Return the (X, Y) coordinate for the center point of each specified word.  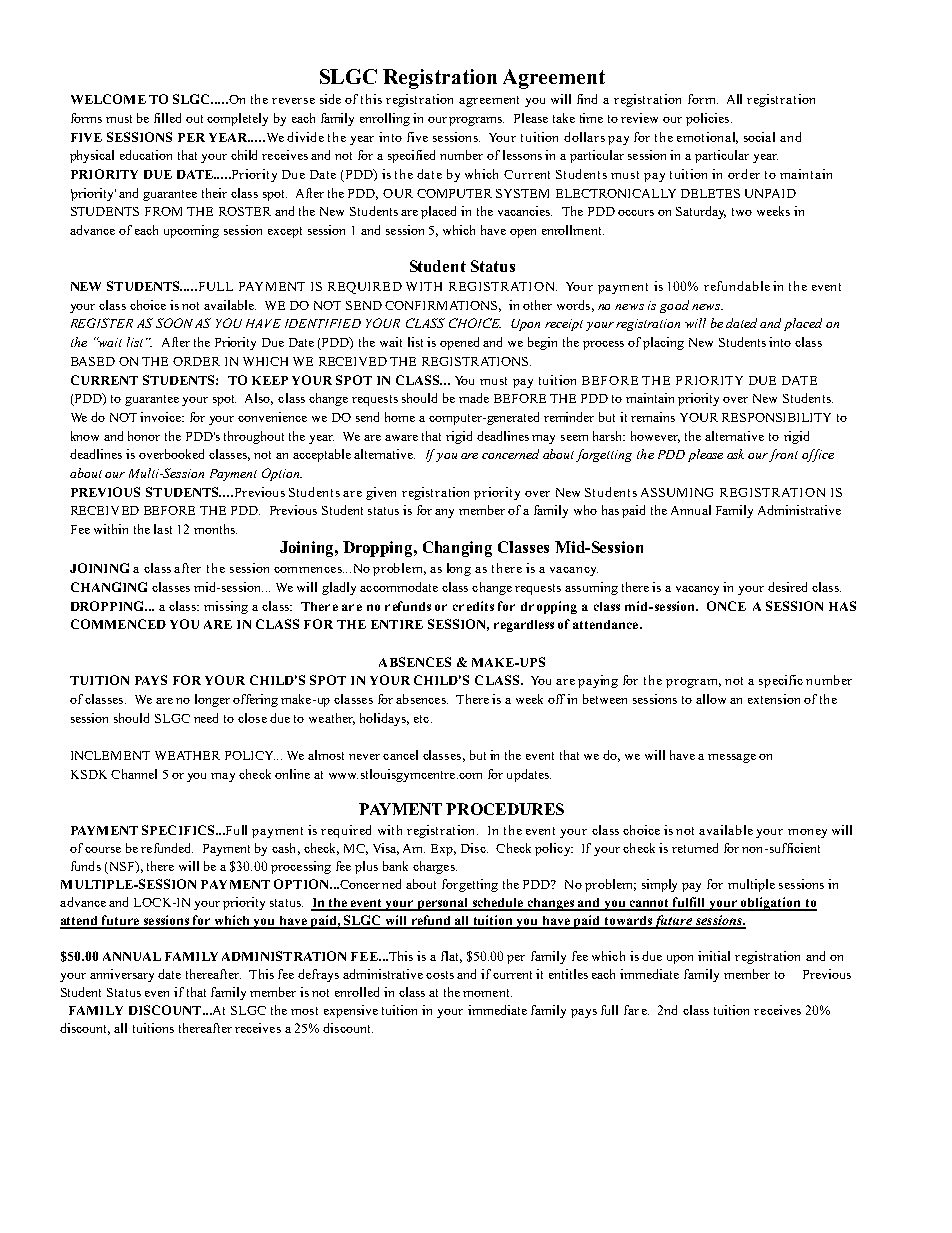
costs (440, 975)
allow (711, 699)
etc (423, 719)
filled (167, 118)
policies (709, 119)
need (206, 718)
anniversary (122, 975)
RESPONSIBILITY (776, 417)
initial (714, 956)
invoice (162, 417)
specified (411, 156)
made (474, 398)
